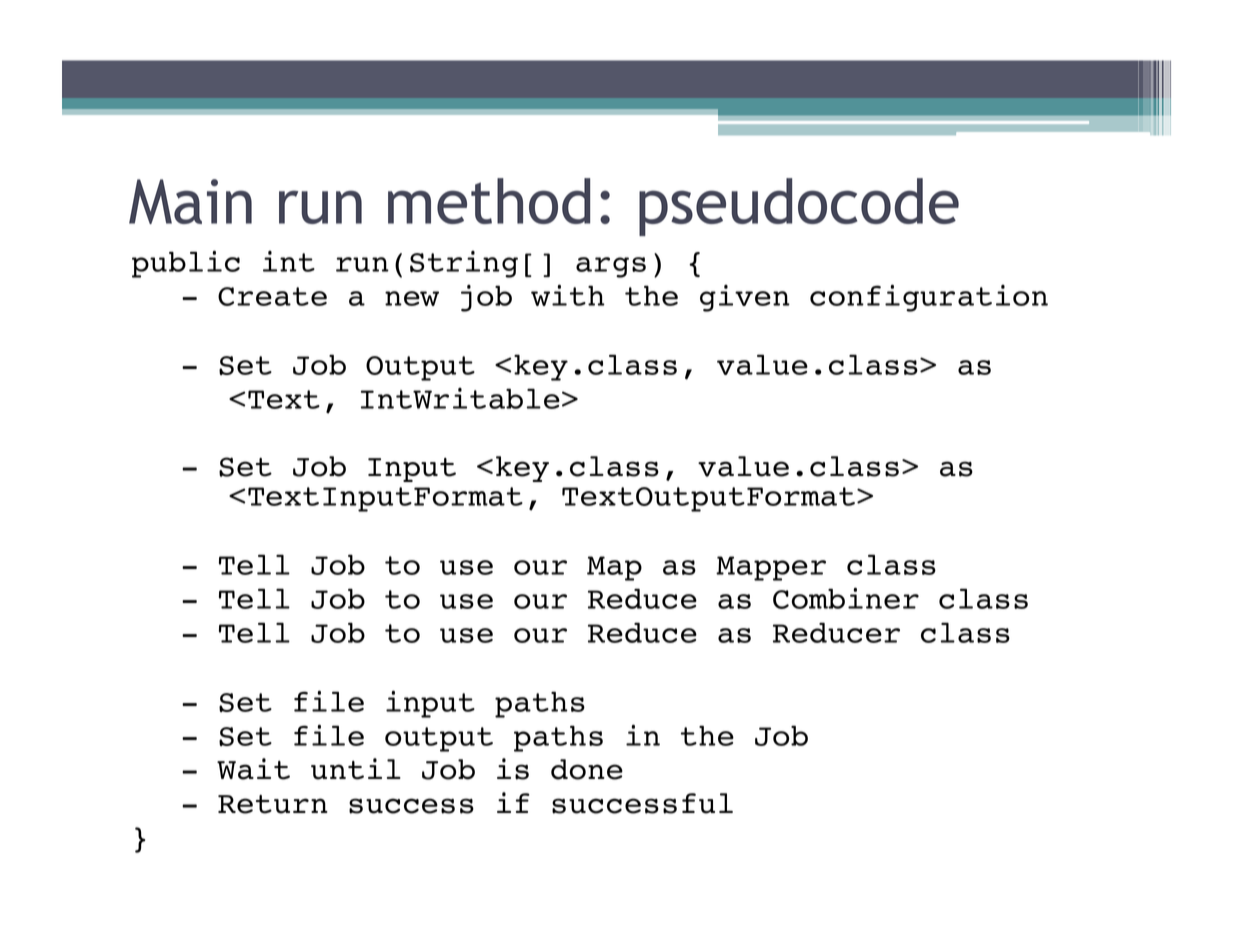  I want to click on configuration, so click(929, 298).
